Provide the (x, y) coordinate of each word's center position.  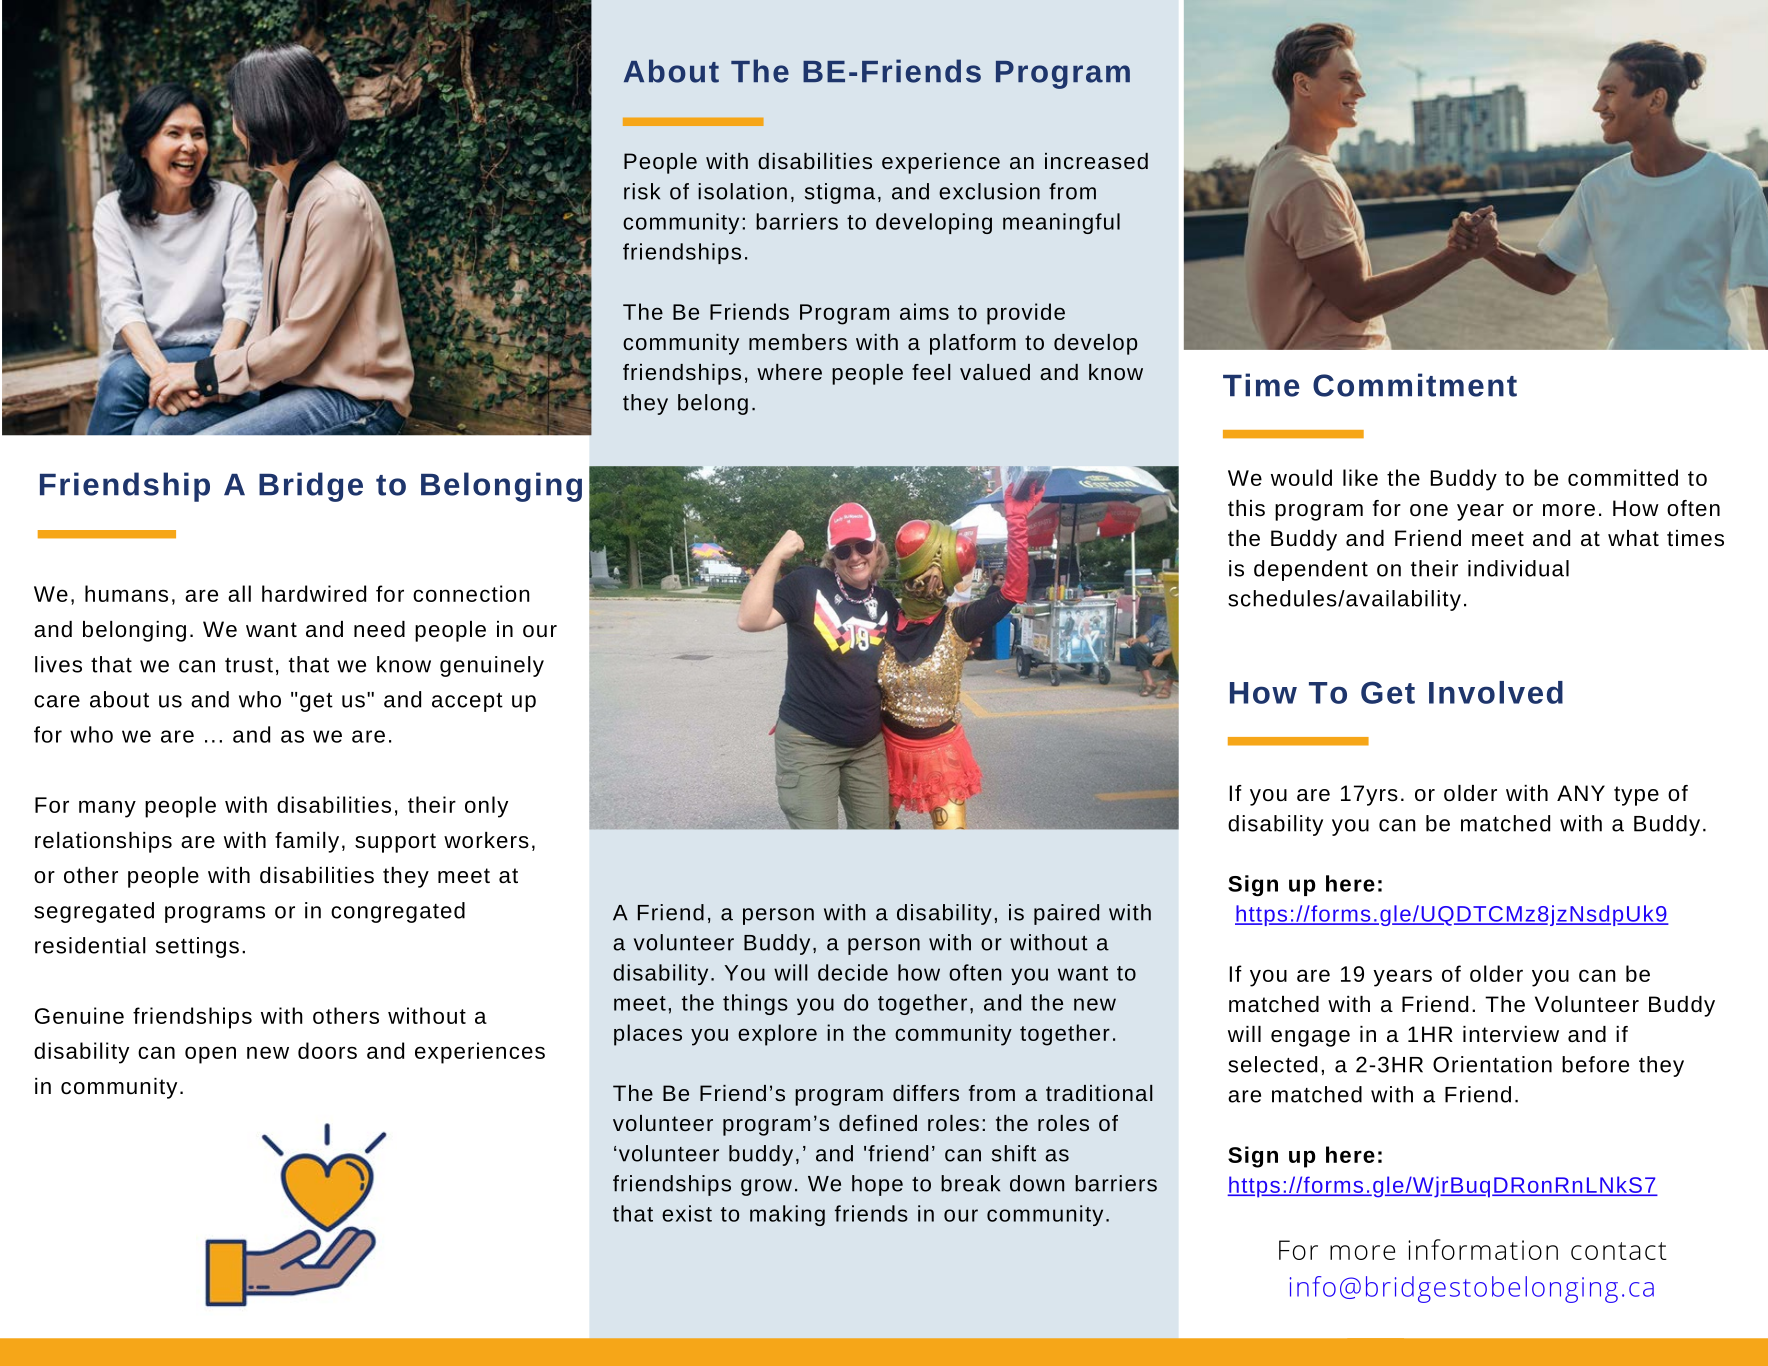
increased (1096, 161)
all (239, 593)
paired (1066, 914)
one (1429, 510)
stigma (840, 193)
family (307, 842)
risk (642, 191)
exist (687, 1213)
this (1246, 508)
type (1636, 796)
